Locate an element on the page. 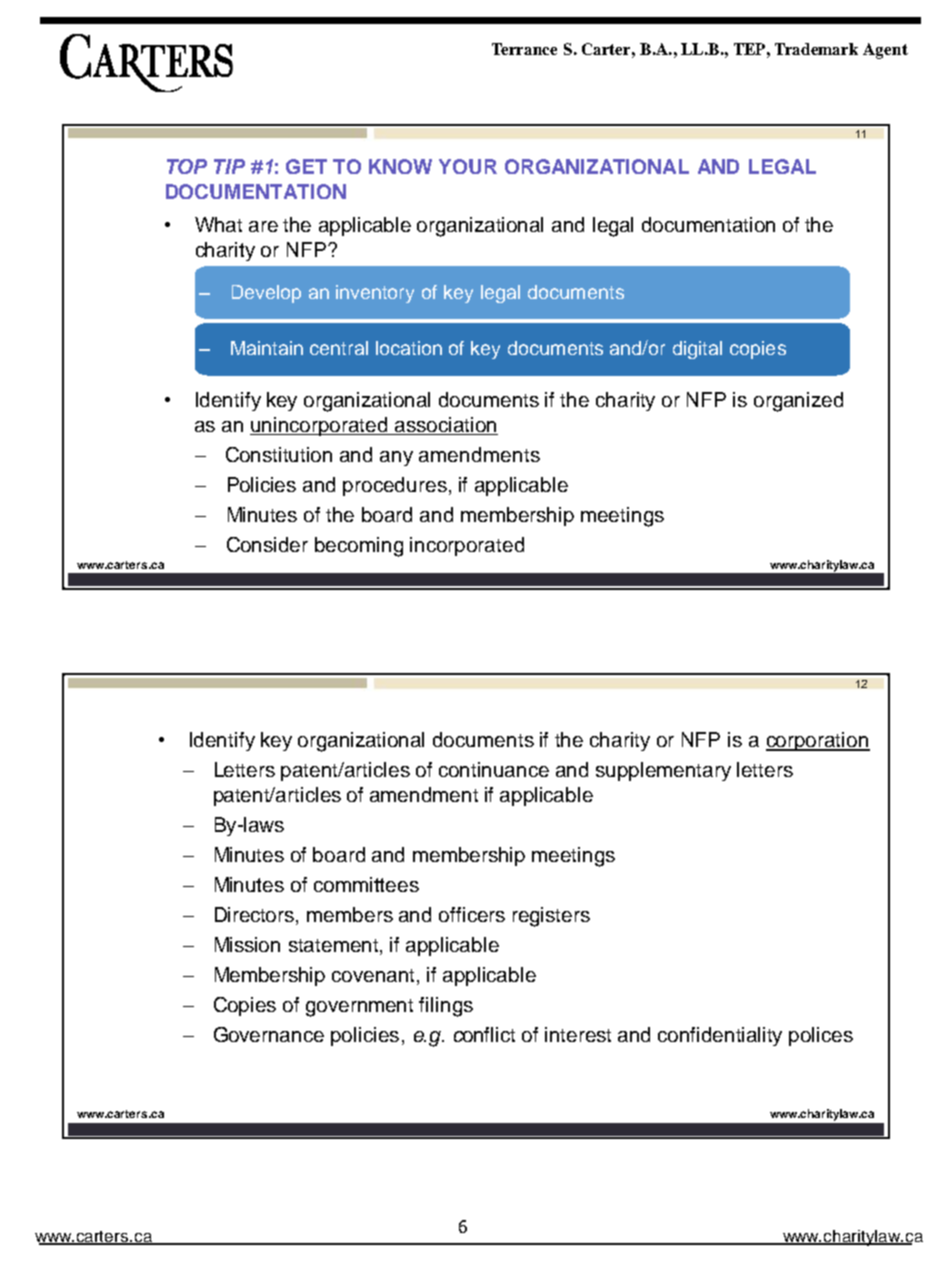 The width and height of the page is (952, 1263). organized is located at coordinates (798, 402).
